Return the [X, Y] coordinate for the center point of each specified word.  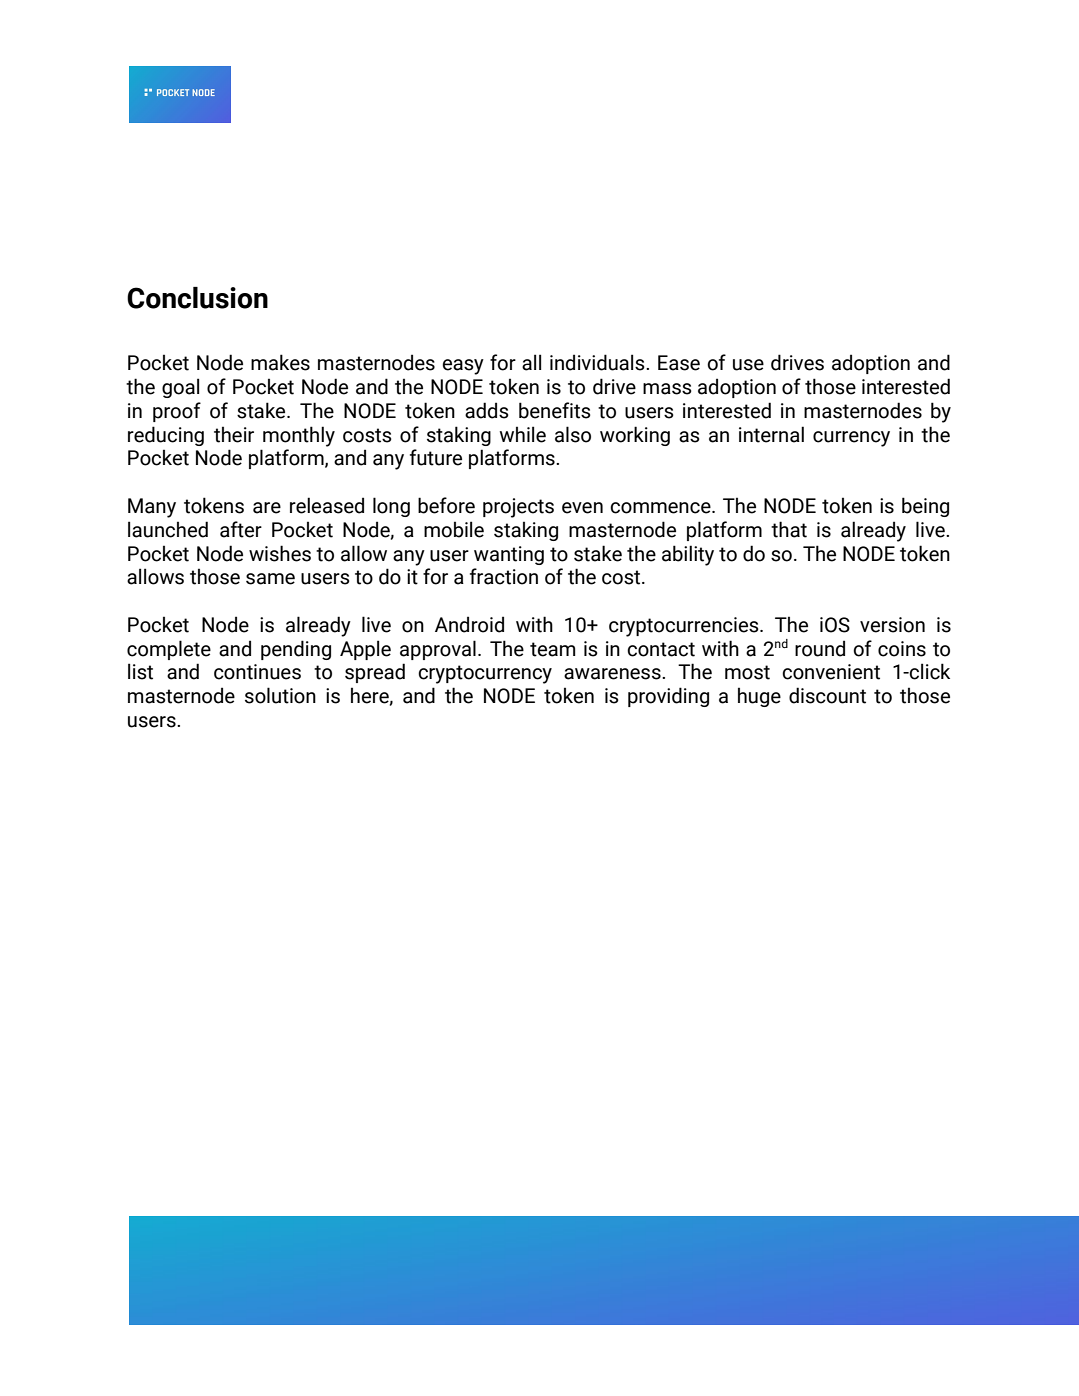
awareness [613, 674]
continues [257, 672]
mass [667, 389]
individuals [598, 362]
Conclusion [197, 298]
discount [827, 695]
